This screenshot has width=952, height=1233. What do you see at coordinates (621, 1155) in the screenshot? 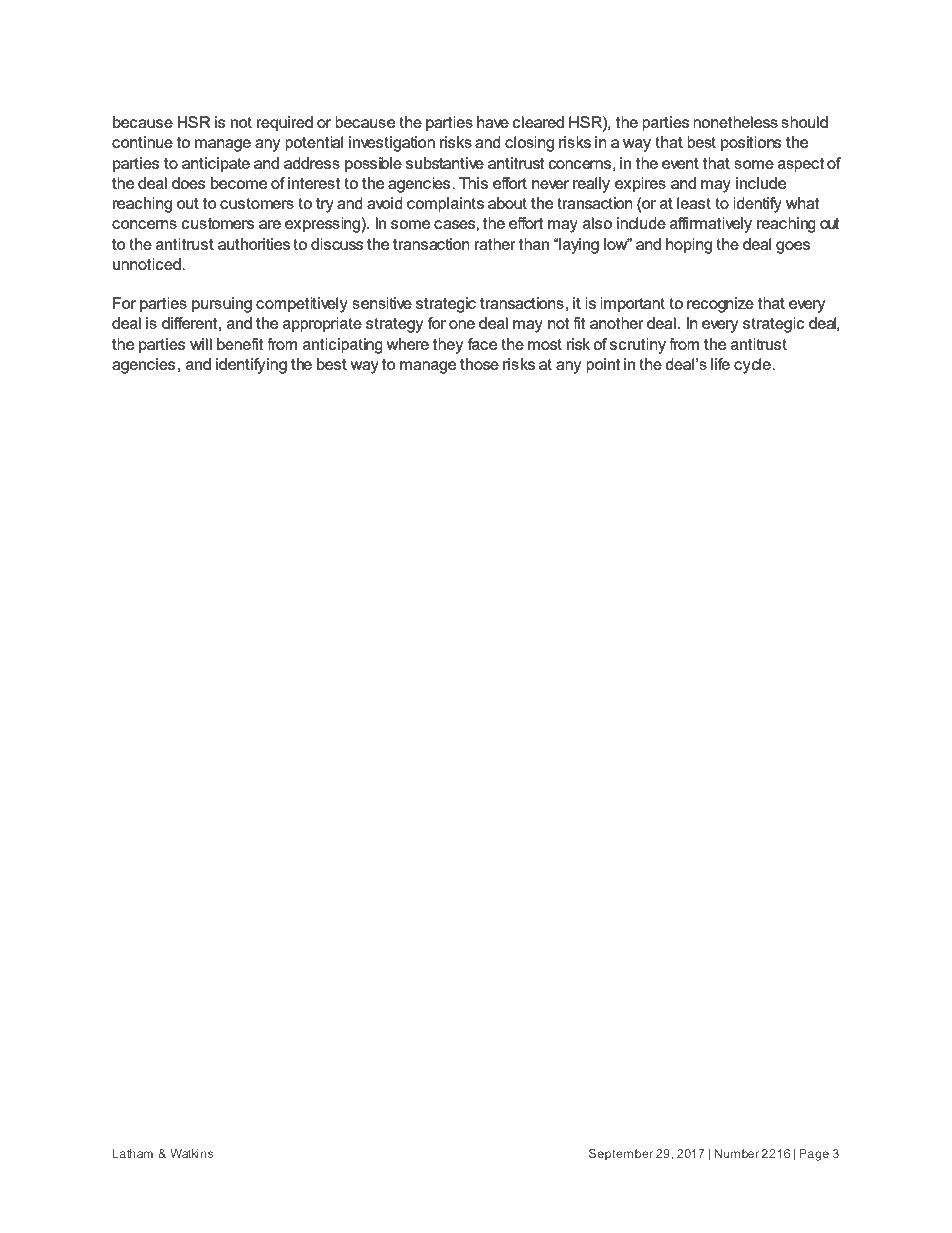
I see `September` at bounding box center [621, 1155].
